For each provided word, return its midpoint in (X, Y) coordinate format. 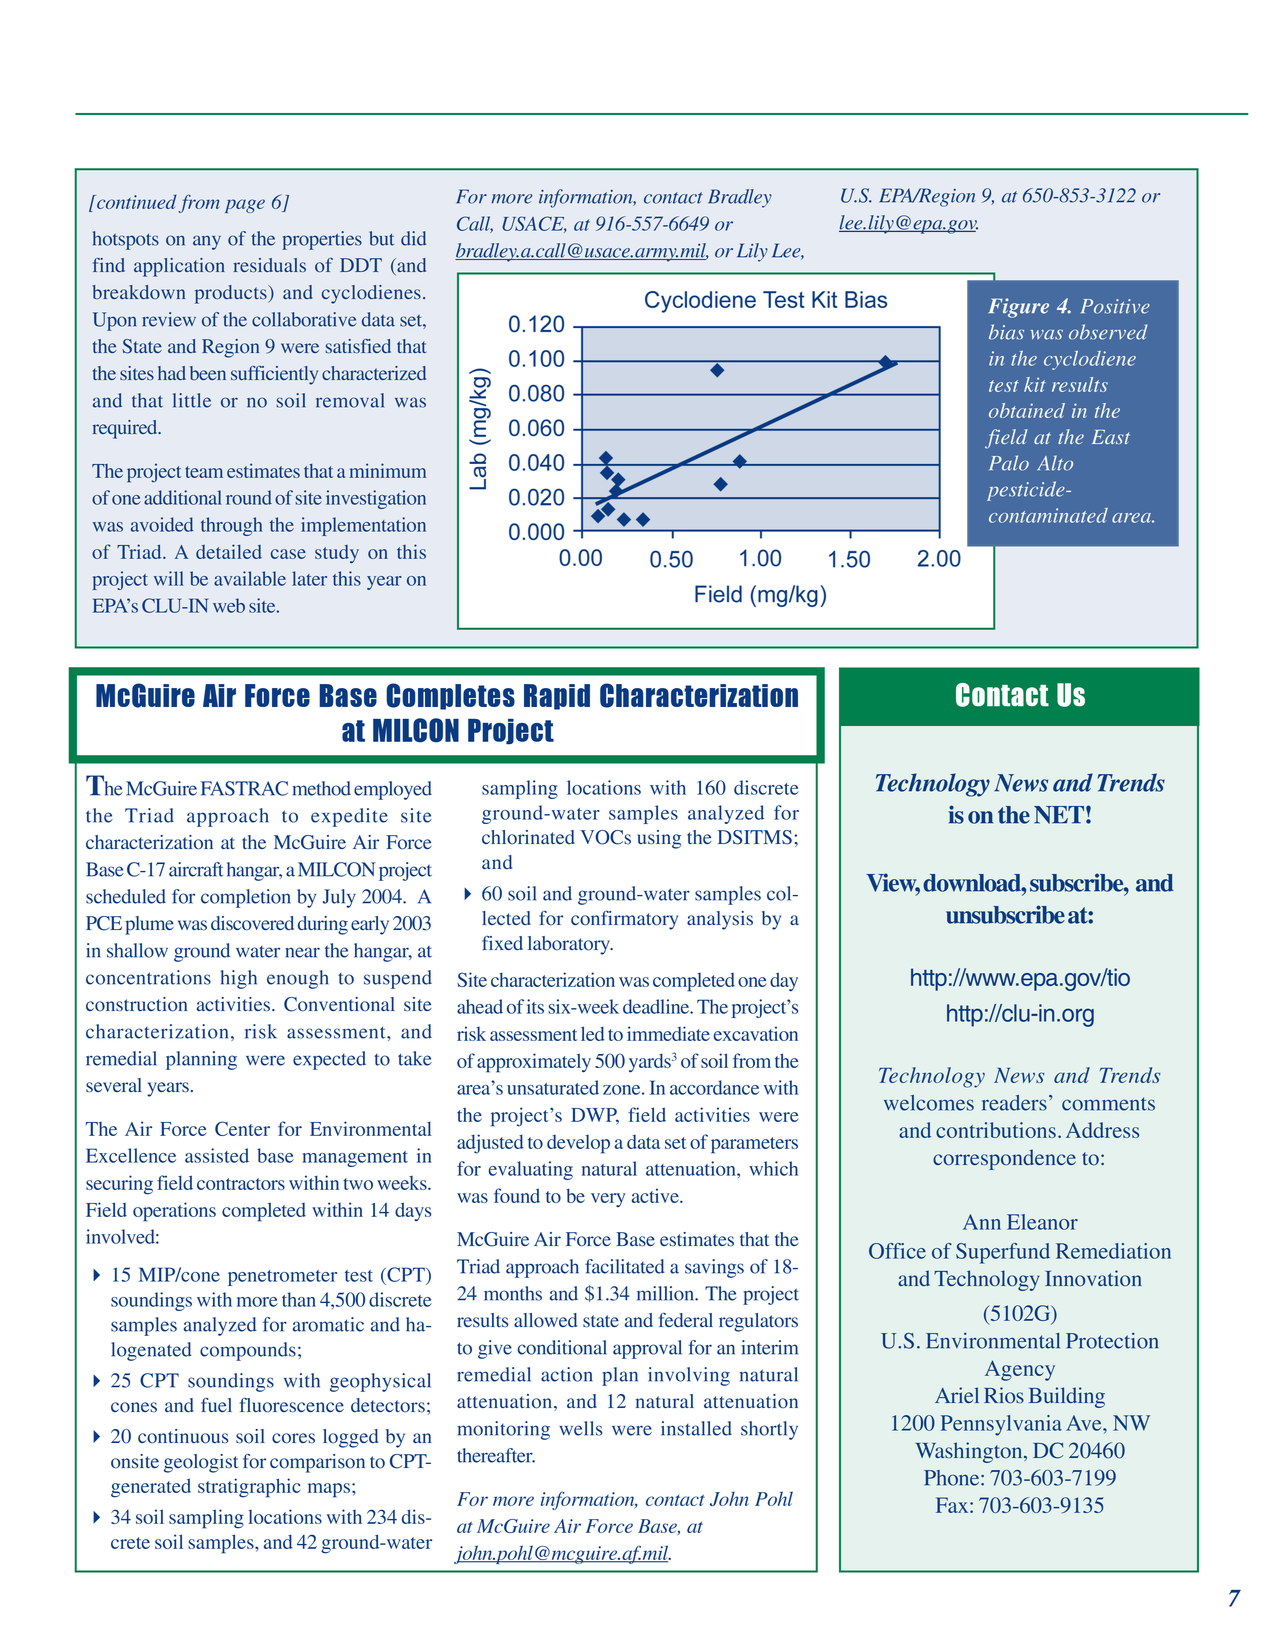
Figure (1018, 308)
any (207, 242)
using (659, 839)
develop (578, 1144)
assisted (217, 1155)
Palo (1009, 463)
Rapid (557, 697)
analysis (720, 920)
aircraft (196, 869)
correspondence (1004, 1159)
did (413, 238)
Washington (970, 1452)
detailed (229, 551)
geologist (201, 1463)
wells (580, 1428)
